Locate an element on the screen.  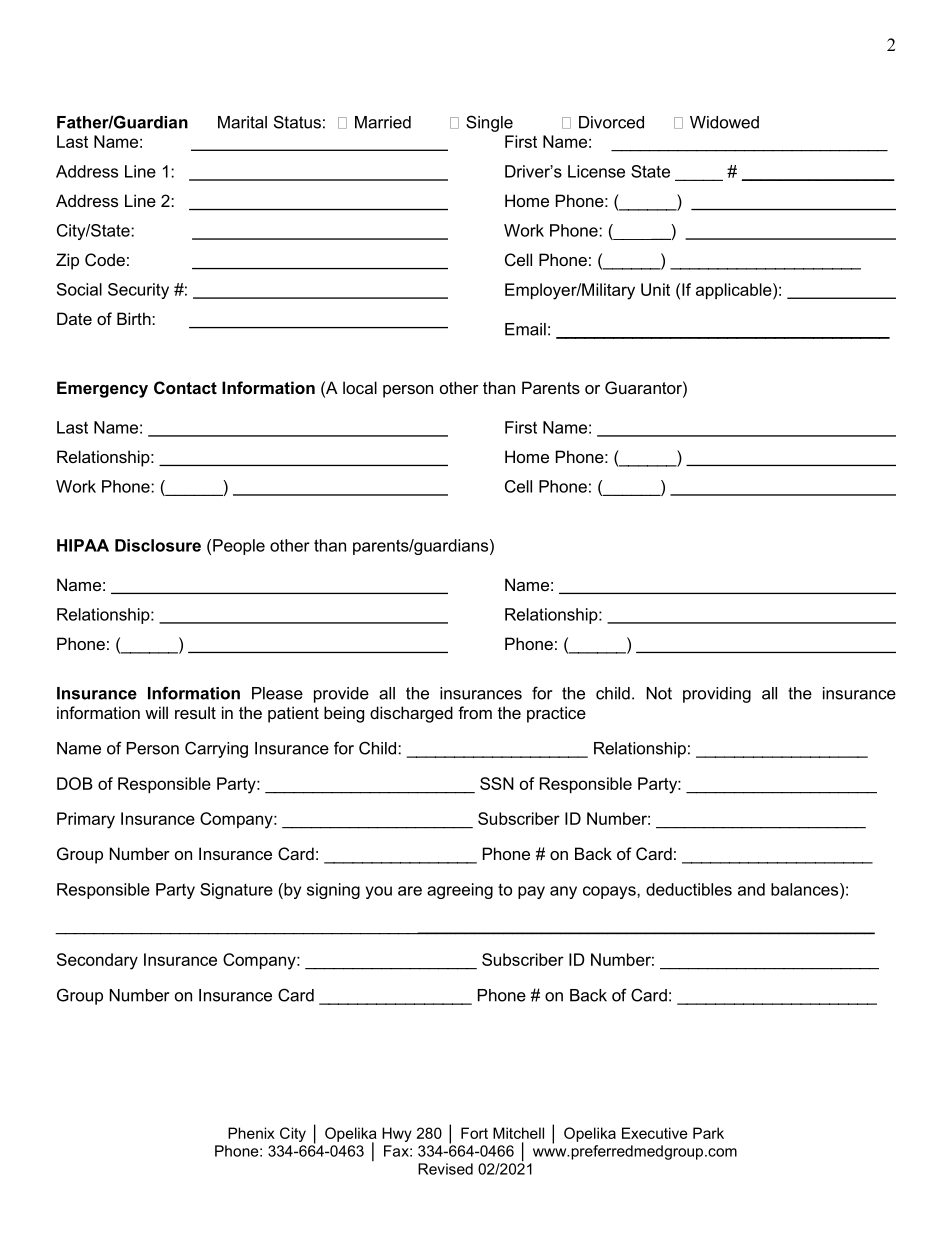
Primary is located at coordinates (86, 820).
